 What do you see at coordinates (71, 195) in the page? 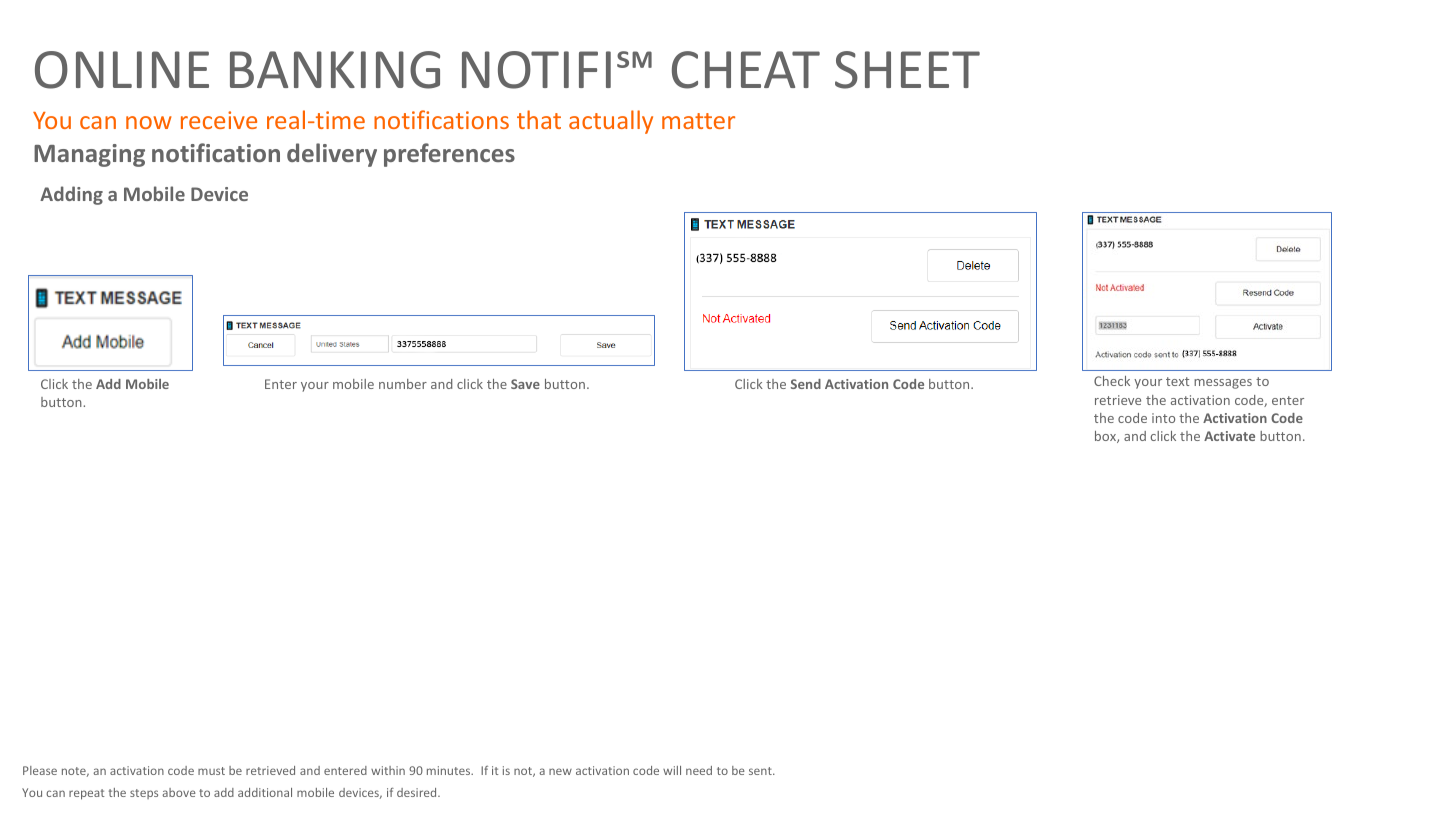
I see `Adding` at bounding box center [71, 195].
